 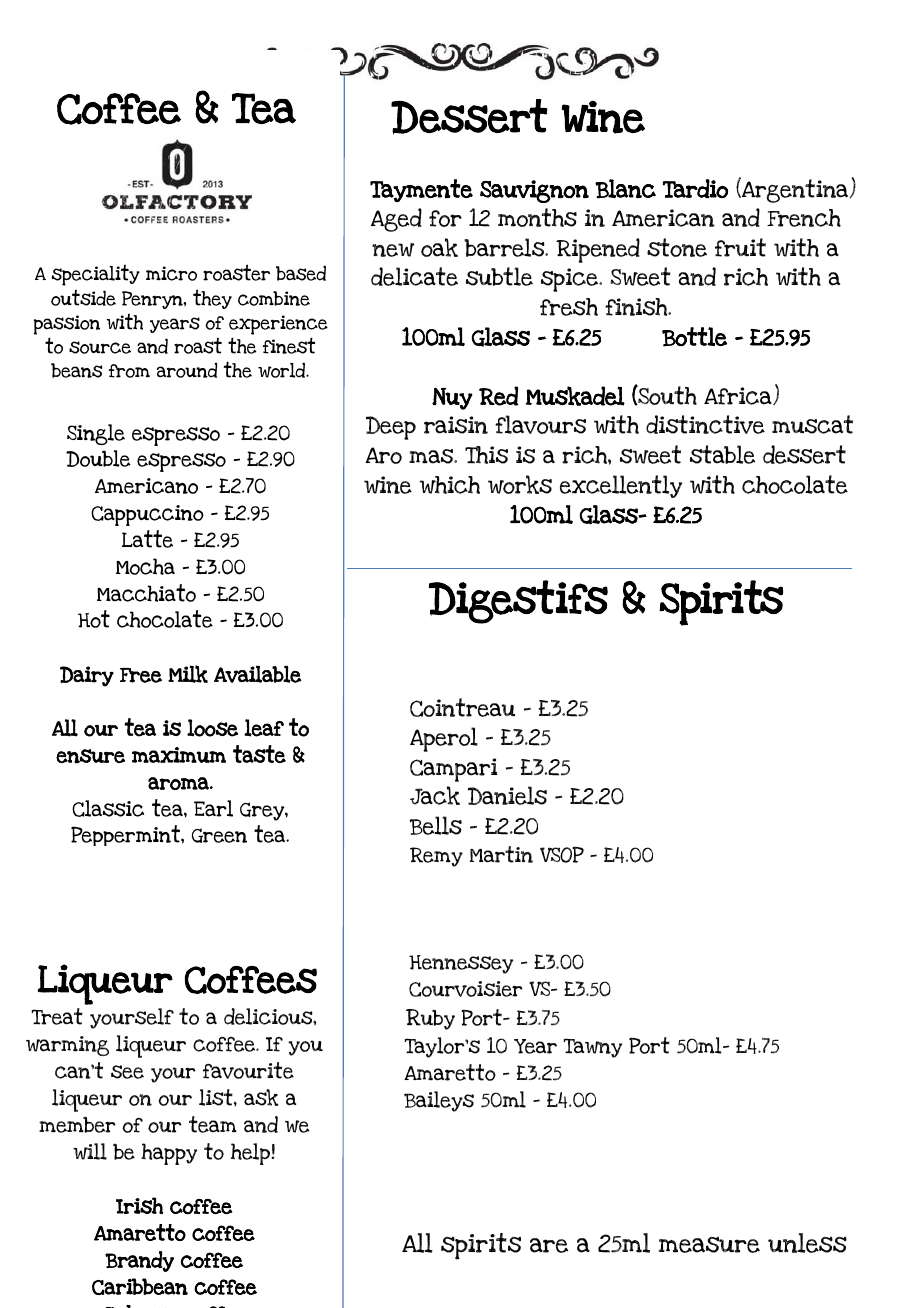 I want to click on fruit, so click(x=740, y=247).
